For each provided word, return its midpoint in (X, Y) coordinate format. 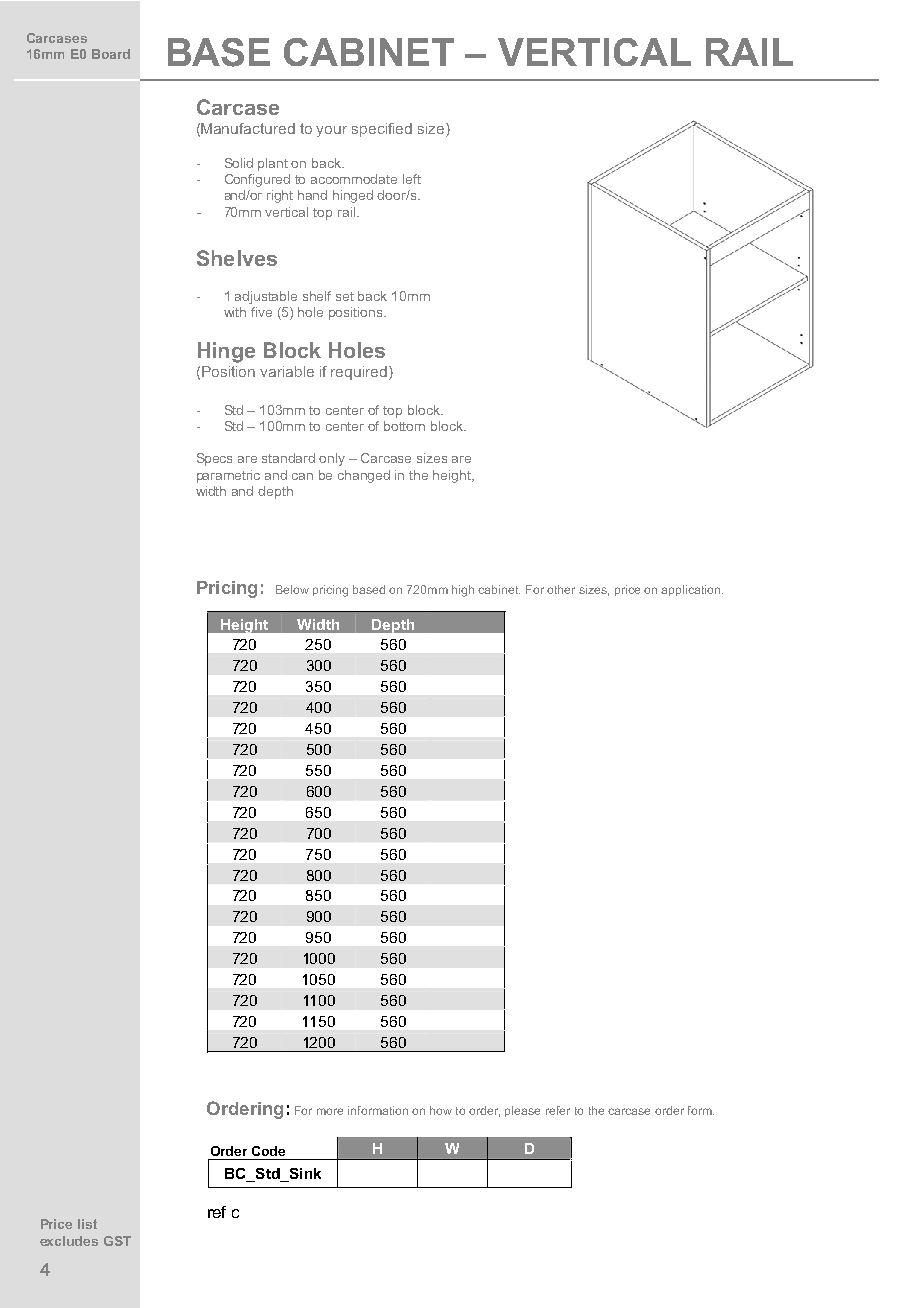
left (412, 179)
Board (111, 54)
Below (292, 589)
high (463, 591)
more (330, 1111)
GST (117, 1241)
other (561, 589)
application (690, 590)
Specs (214, 459)
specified (382, 130)
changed (364, 476)
